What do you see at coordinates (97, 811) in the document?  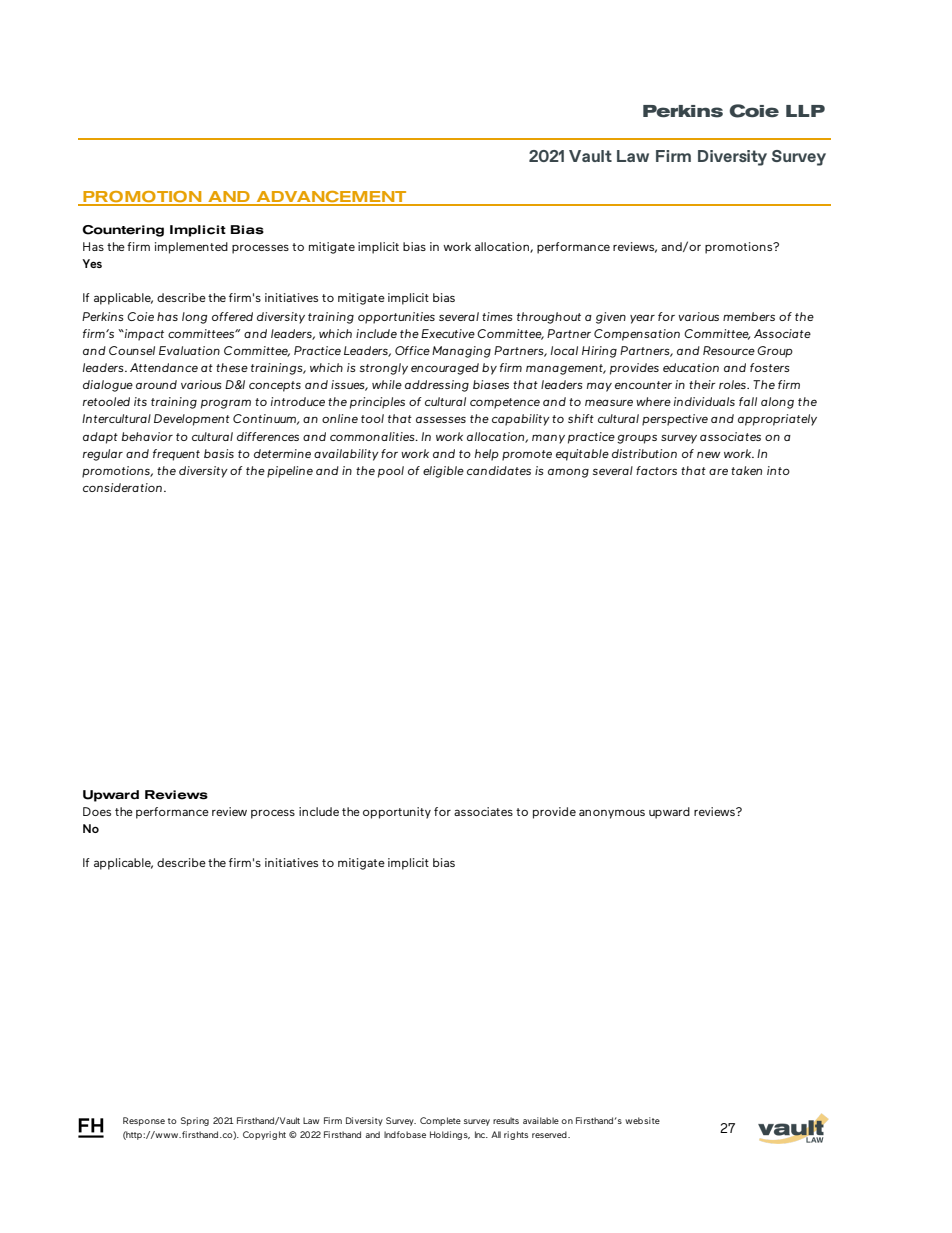 I see `Does` at bounding box center [97, 811].
